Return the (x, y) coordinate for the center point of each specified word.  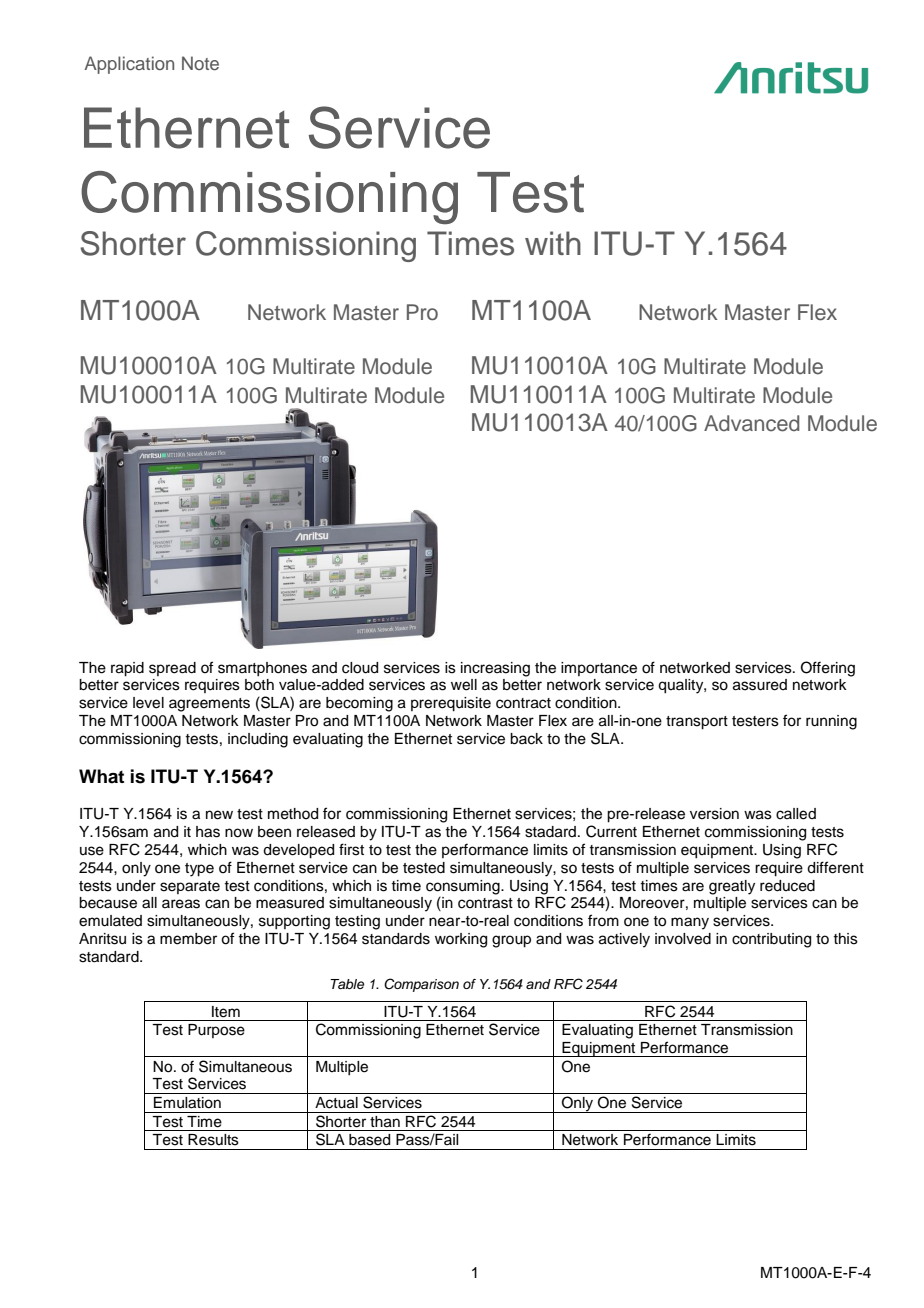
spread (172, 669)
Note (200, 63)
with (553, 243)
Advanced (751, 423)
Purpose (216, 1031)
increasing (495, 669)
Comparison (421, 985)
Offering (828, 669)
